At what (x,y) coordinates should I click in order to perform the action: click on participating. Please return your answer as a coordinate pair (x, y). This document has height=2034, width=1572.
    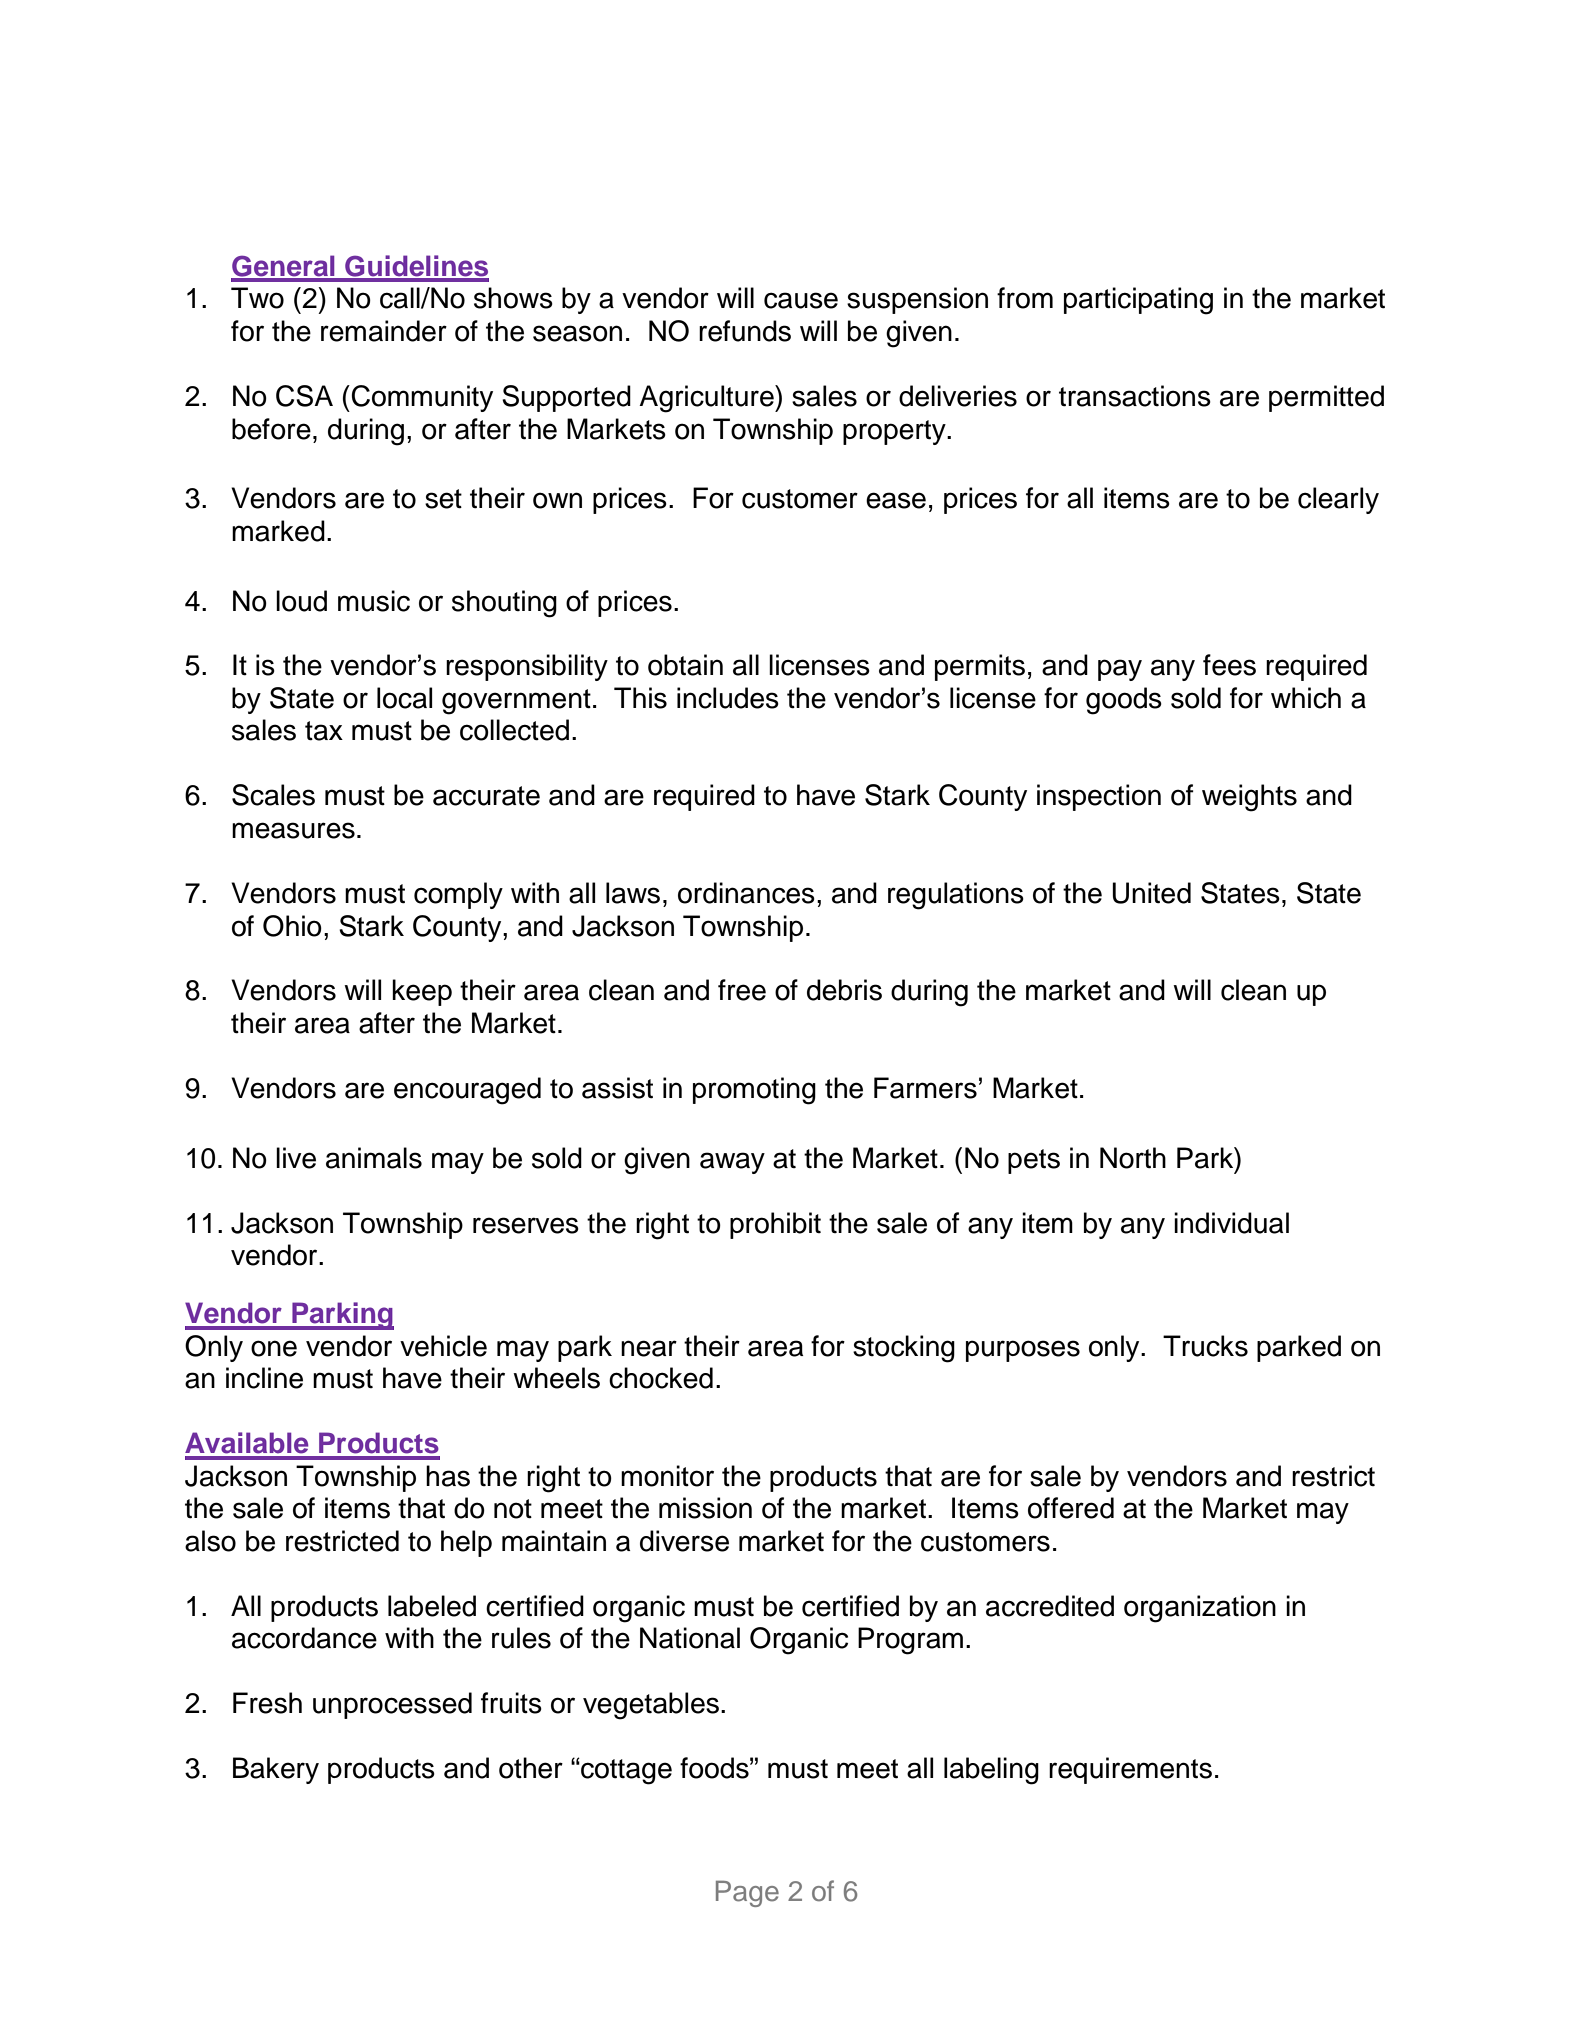
    Looking at the image, I should click on (1138, 301).
